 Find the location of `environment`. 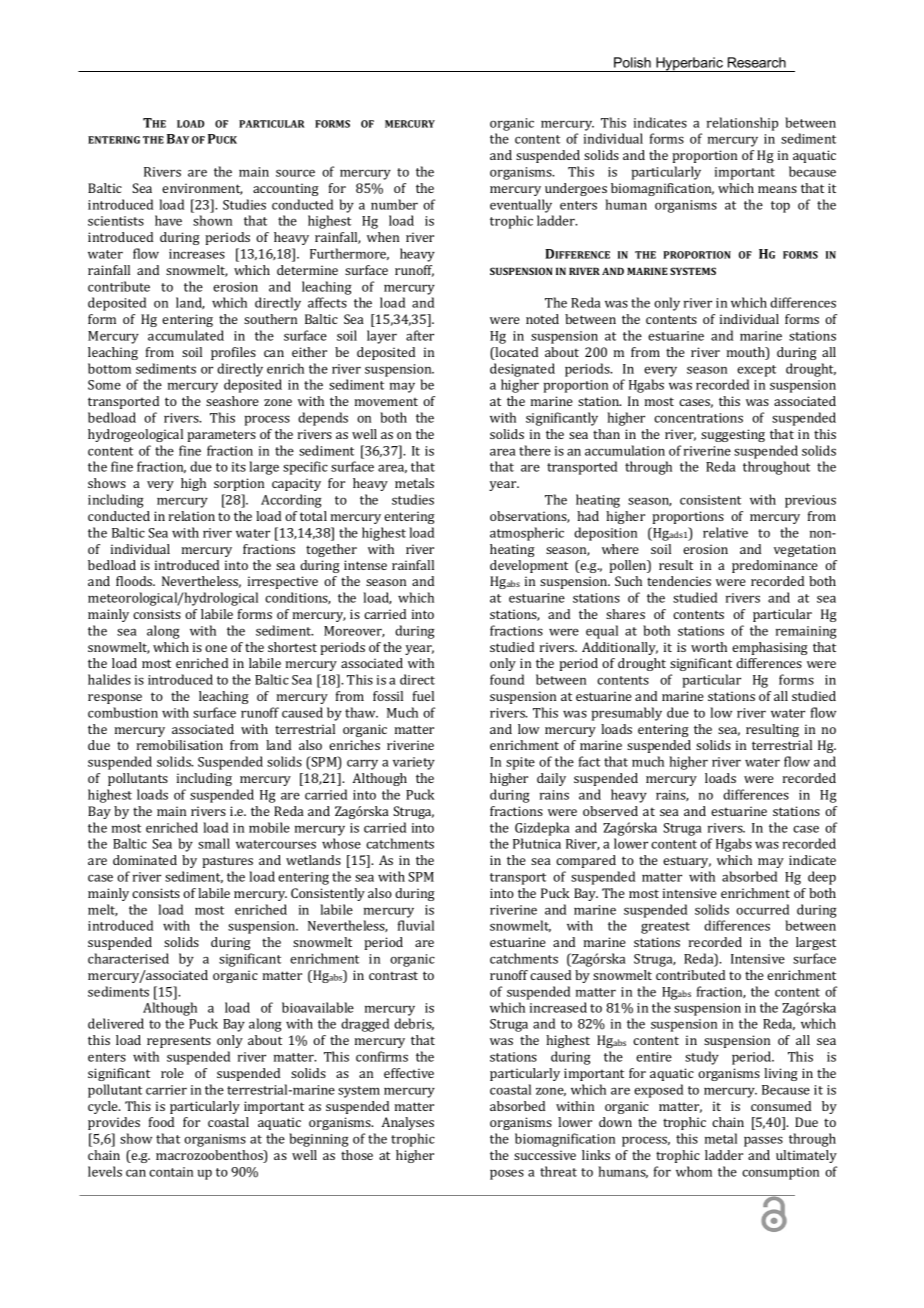

environment is located at coordinates (202, 189).
